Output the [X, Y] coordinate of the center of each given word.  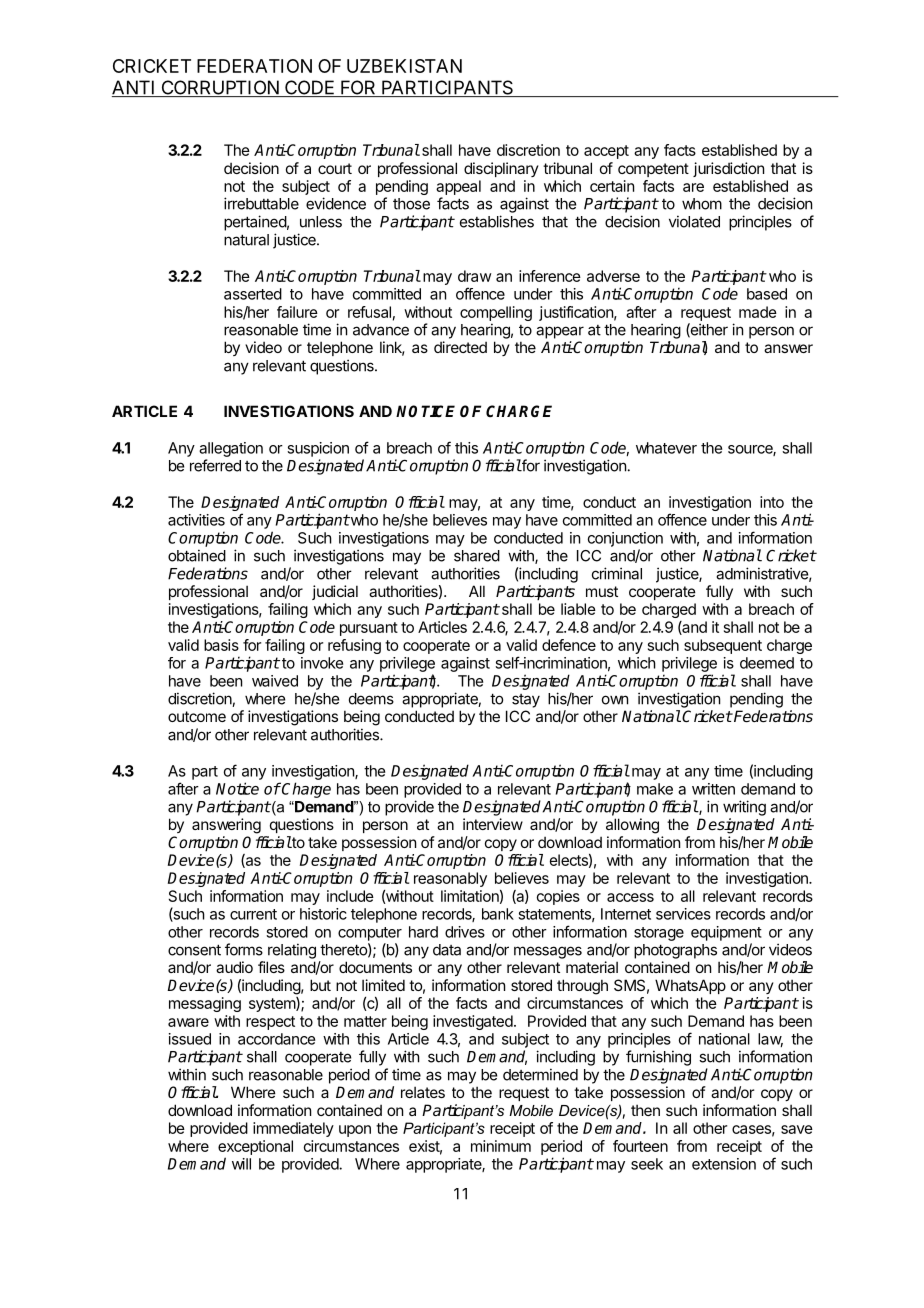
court [335, 168]
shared [477, 556]
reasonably [450, 879]
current [253, 914]
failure [297, 312]
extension [724, 1164]
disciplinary [501, 169]
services [683, 914]
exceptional [255, 1147]
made [758, 312]
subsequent [723, 646]
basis [221, 645]
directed [460, 347]
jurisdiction [728, 169]
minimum [501, 1146]
